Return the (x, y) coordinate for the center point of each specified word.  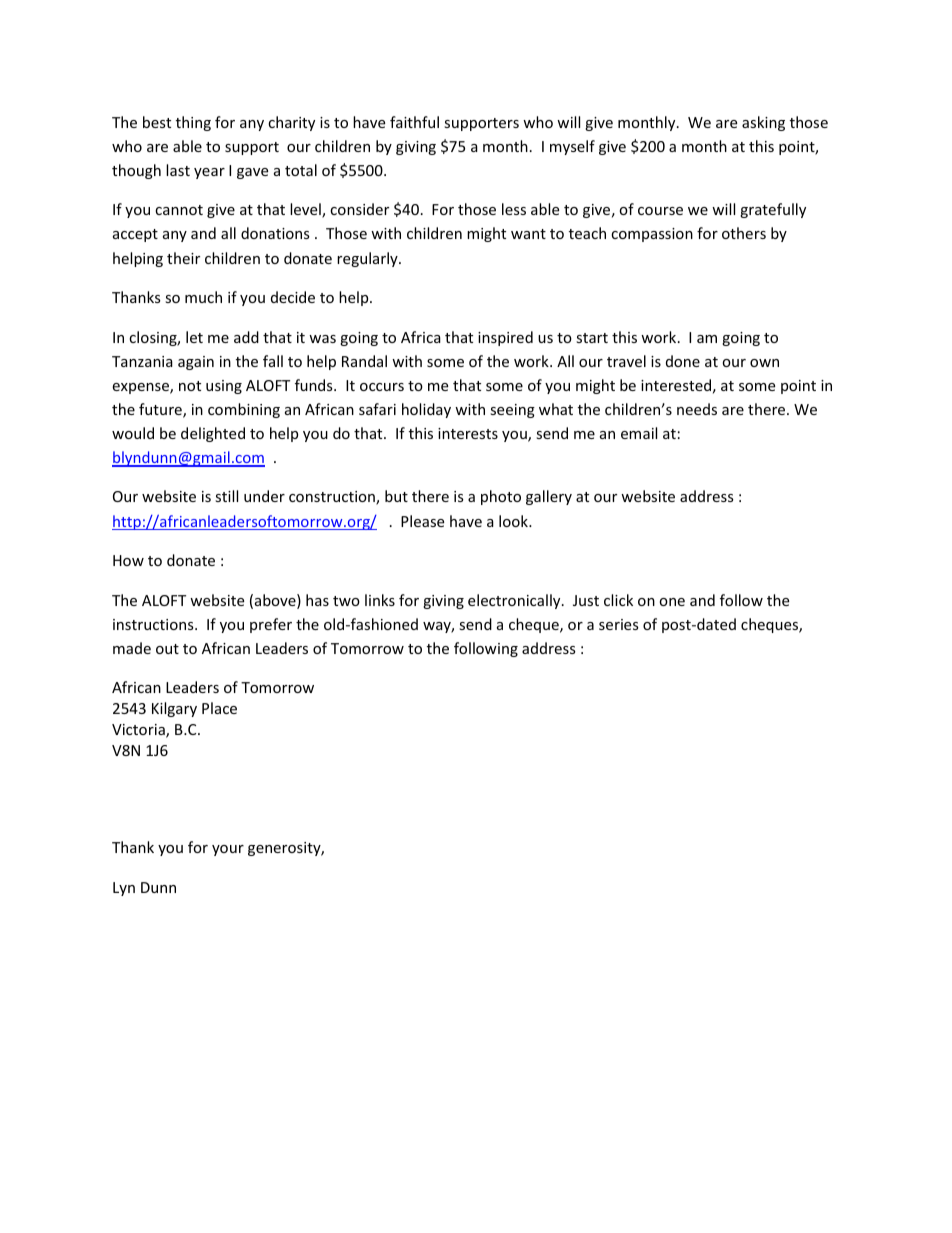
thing (193, 123)
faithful (414, 122)
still (226, 496)
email (639, 433)
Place (219, 708)
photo (501, 497)
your (228, 850)
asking (763, 123)
